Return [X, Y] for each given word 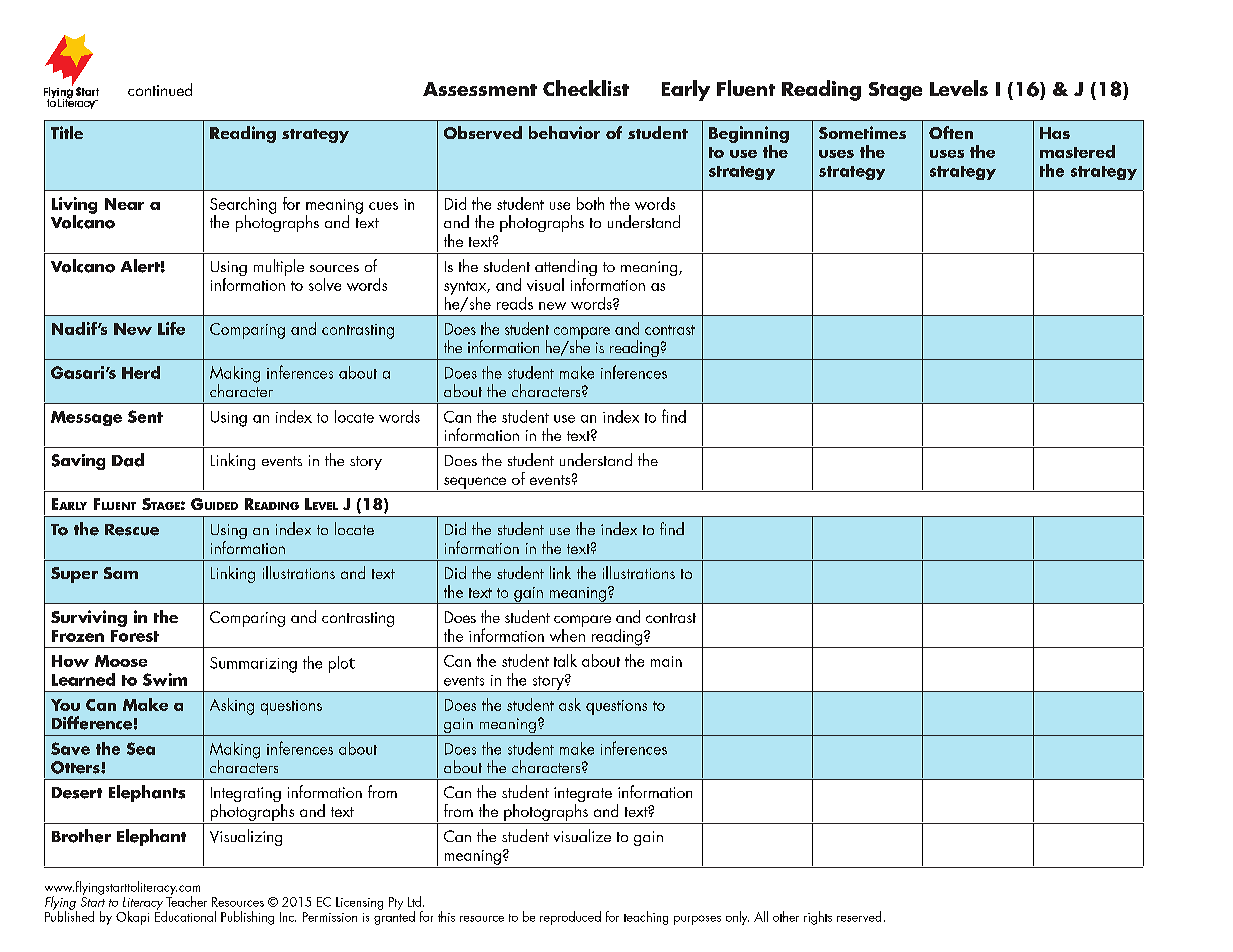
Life [171, 328]
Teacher [186, 900]
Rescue [132, 530]
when [567, 634]
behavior [564, 132]
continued [160, 89]
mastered [1077, 151]
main [666, 661]
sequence [475, 483]
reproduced [570, 918]
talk [565, 660]
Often [951, 132]
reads [515, 303]
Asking [232, 706]
